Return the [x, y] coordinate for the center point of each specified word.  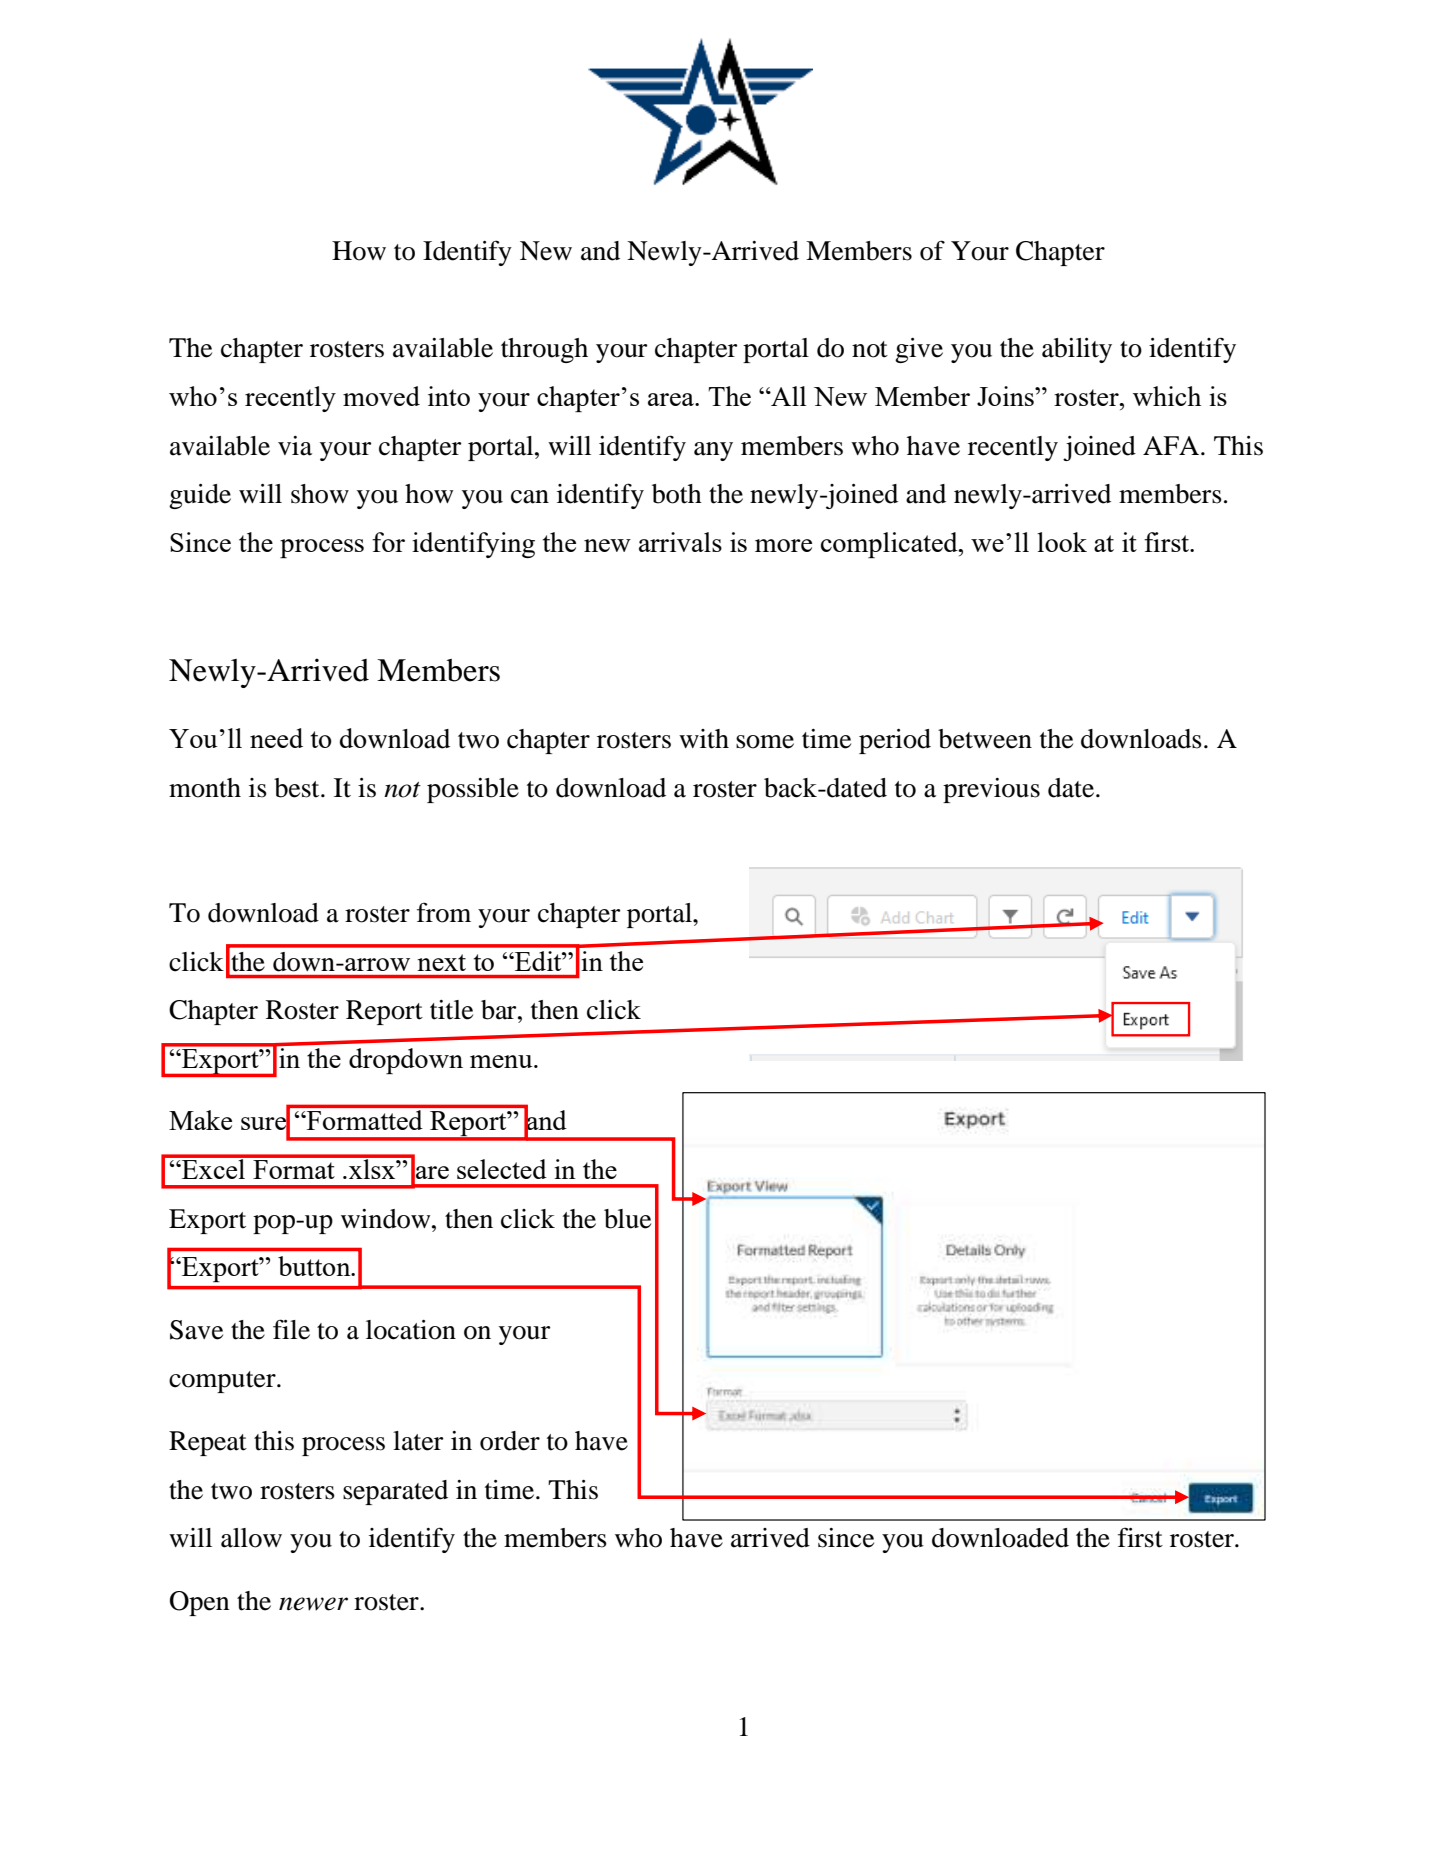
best [298, 788]
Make [200, 1120]
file [291, 1329]
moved [381, 396]
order [510, 1441]
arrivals [680, 542]
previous [991, 790]
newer [313, 1604]
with [704, 739]
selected [502, 1169]
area [672, 399]
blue [627, 1219]
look [1062, 542]
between [985, 739]
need [276, 738]
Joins [1006, 396]
